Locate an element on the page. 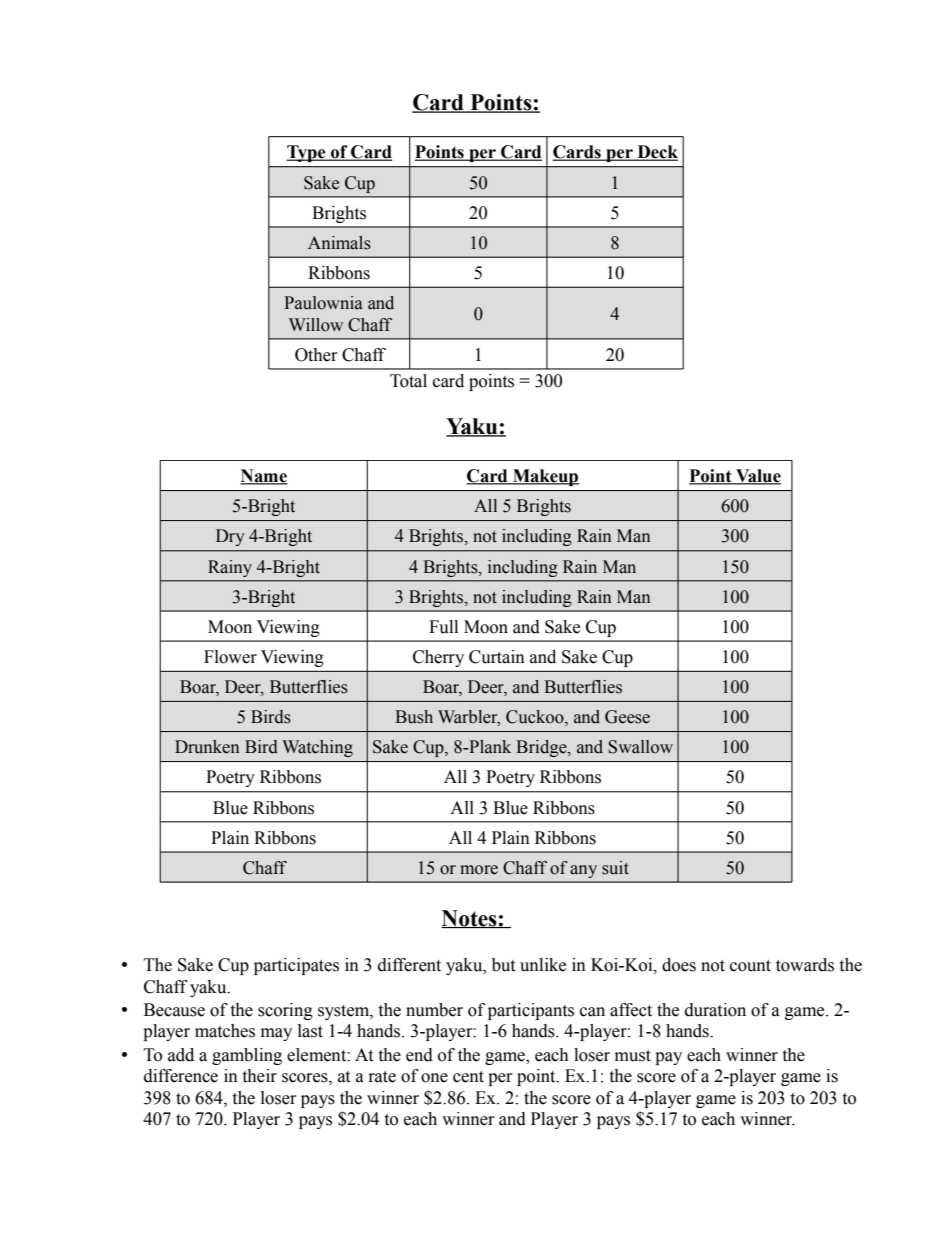 The image size is (952, 1233). Type is located at coordinates (307, 153).
